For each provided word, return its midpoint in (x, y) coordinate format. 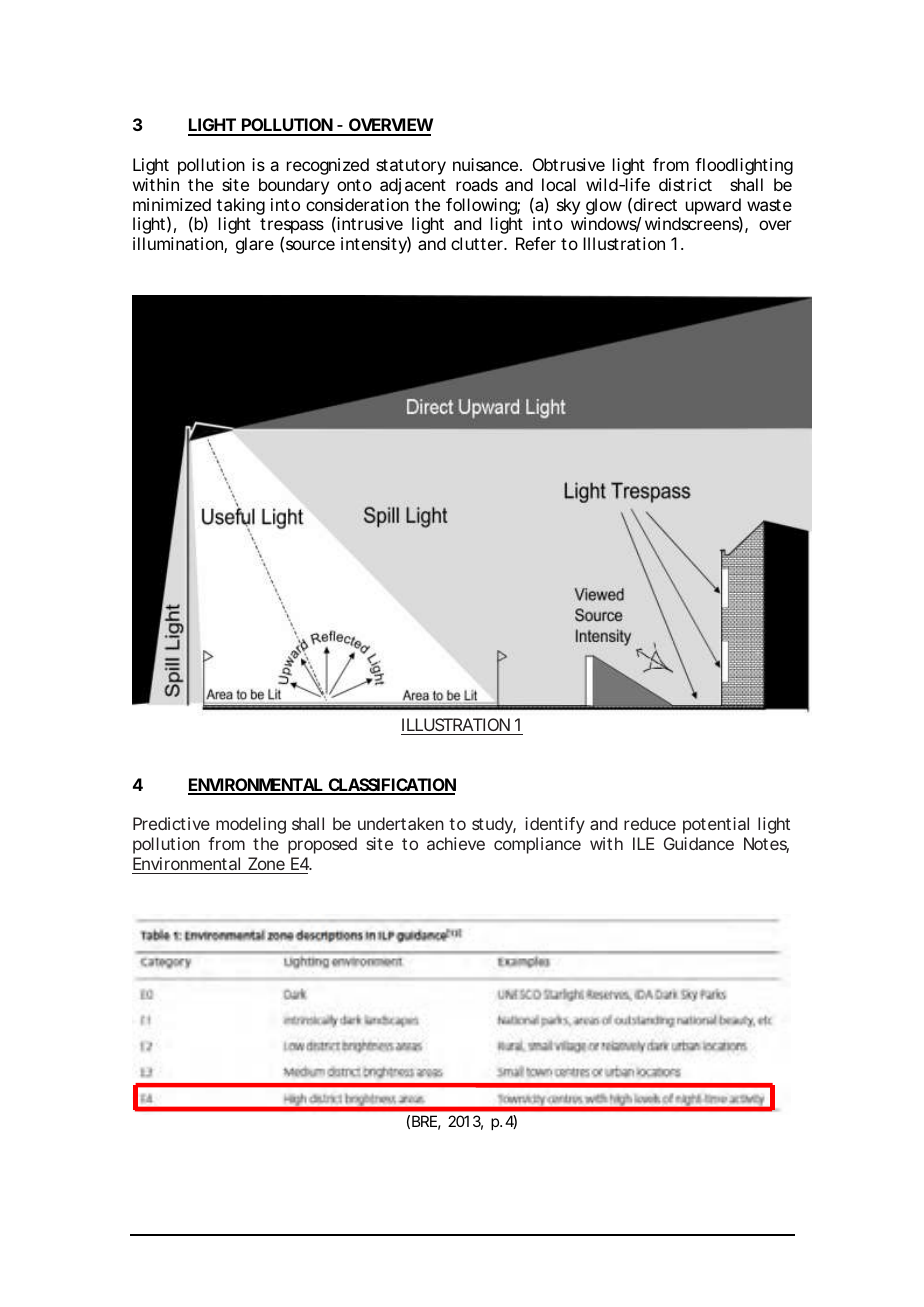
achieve (456, 843)
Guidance (699, 843)
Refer (536, 243)
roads (477, 184)
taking (241, 208)
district (685, 184)
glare (255, 245)
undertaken (401, 823)
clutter (478, 243)
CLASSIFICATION (391, 786)
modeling (251, 825)
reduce (650, 823)
